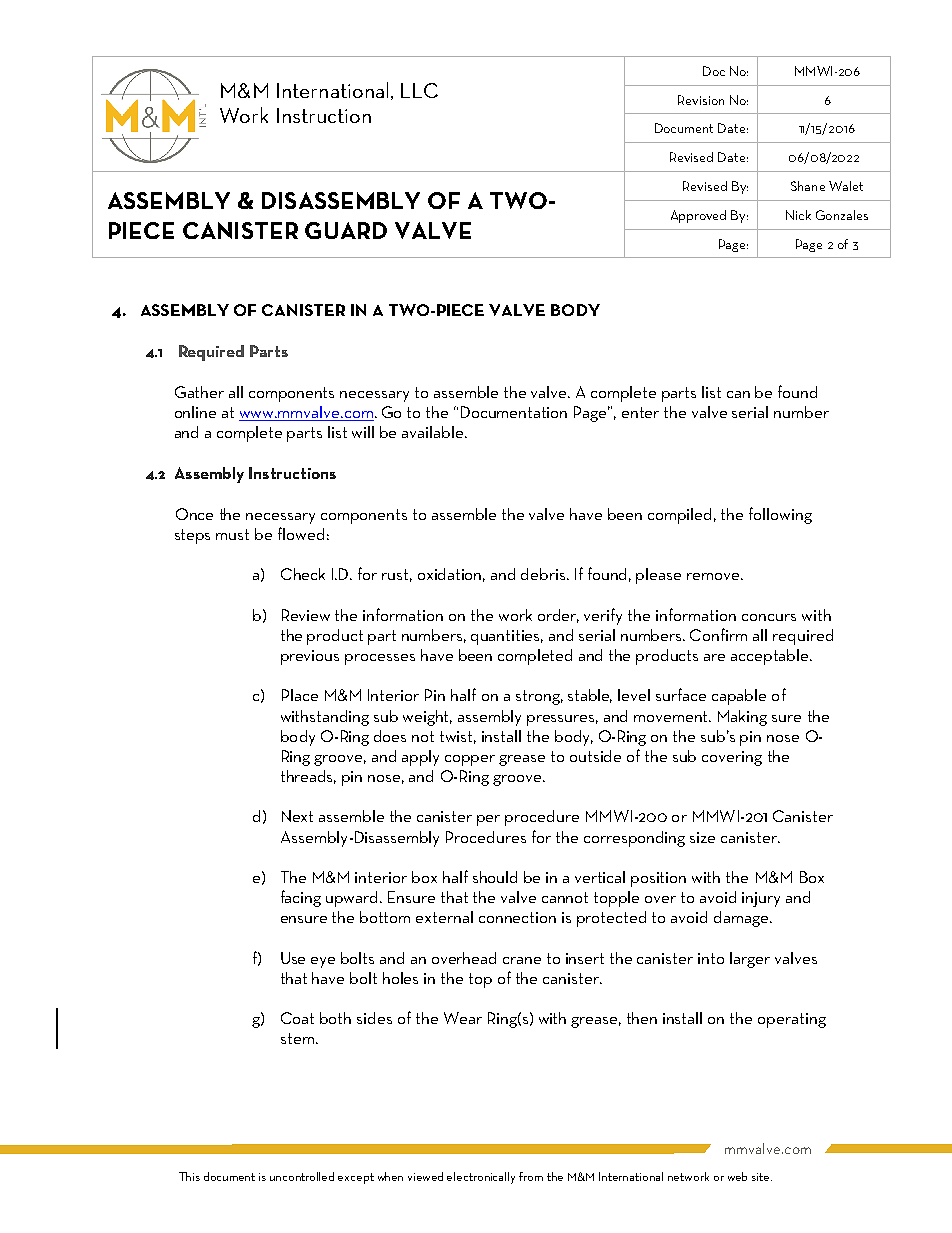 Image resolution: width=952 pixels, height=1233 pixels. Describe the element at coordinates (434, 432) in the document. I see `available` at that location.
